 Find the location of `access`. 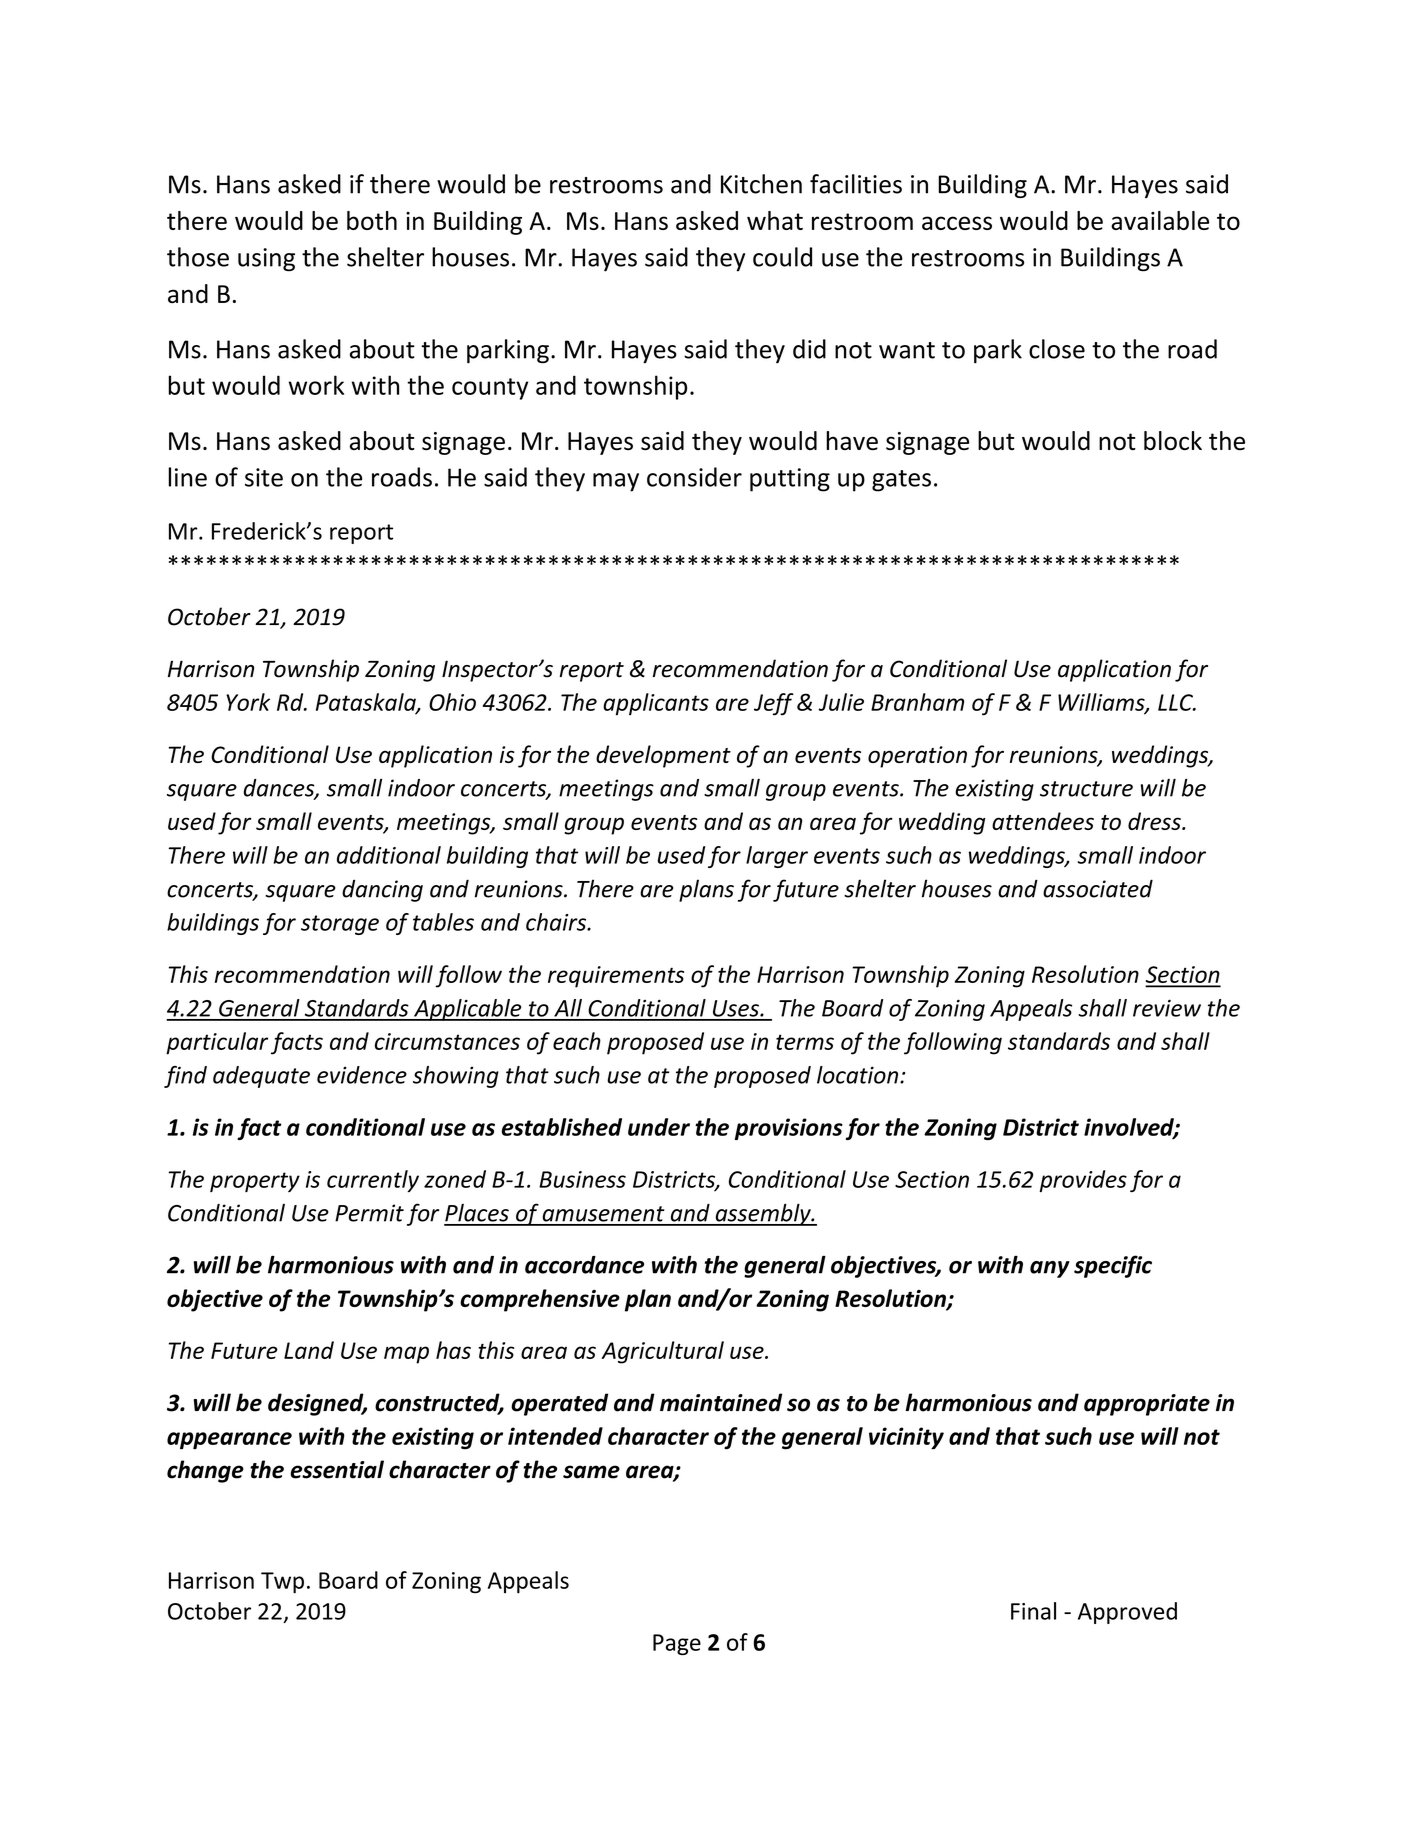

access is located at coordinates (957, 223).
